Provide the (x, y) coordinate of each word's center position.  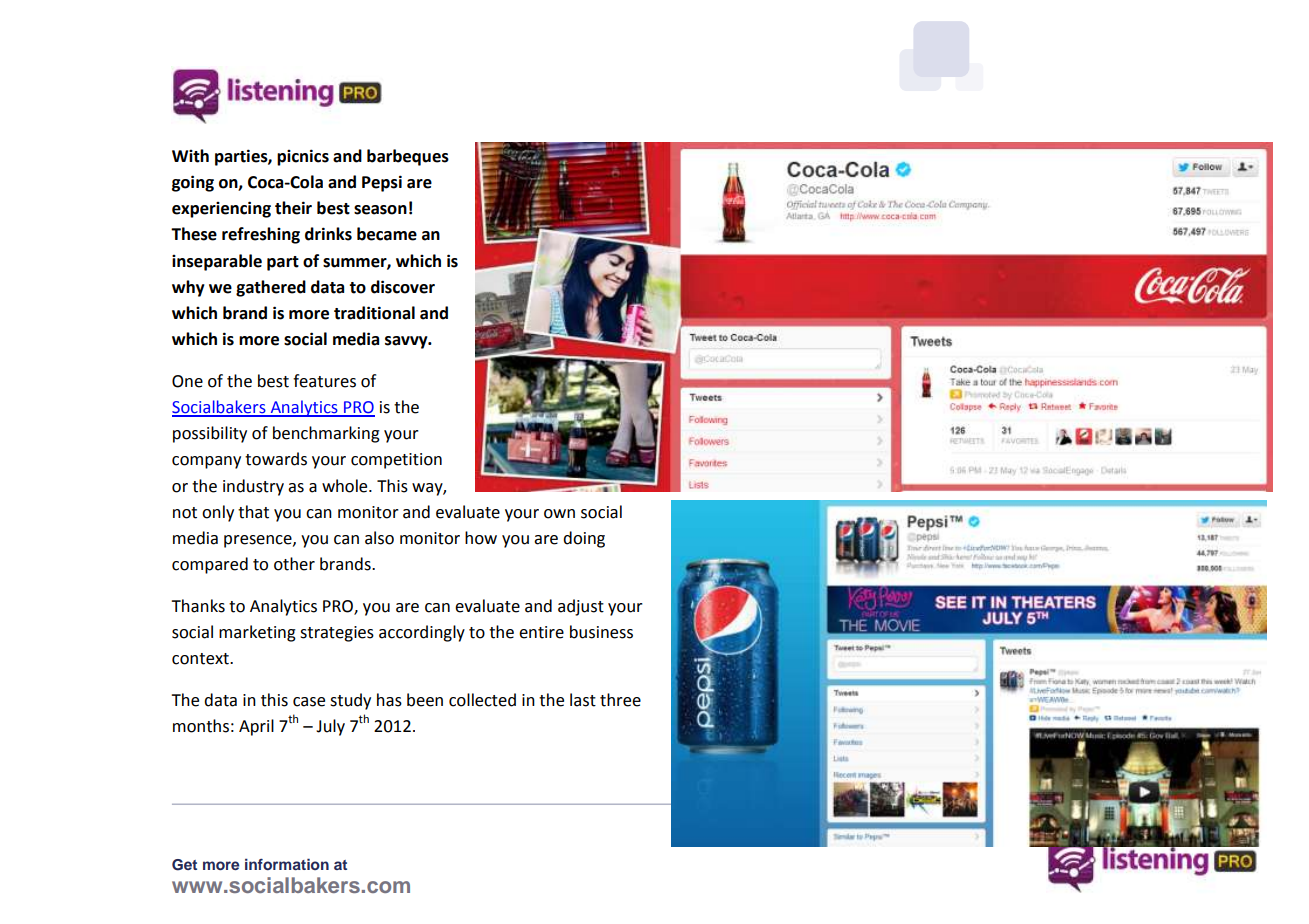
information (287, 864)
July (330, 727)
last (583, 700)
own (559, 514)
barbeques (408, 157)
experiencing (221, 209)
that (253, 512)
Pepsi (382, 183)
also (379, 538)
